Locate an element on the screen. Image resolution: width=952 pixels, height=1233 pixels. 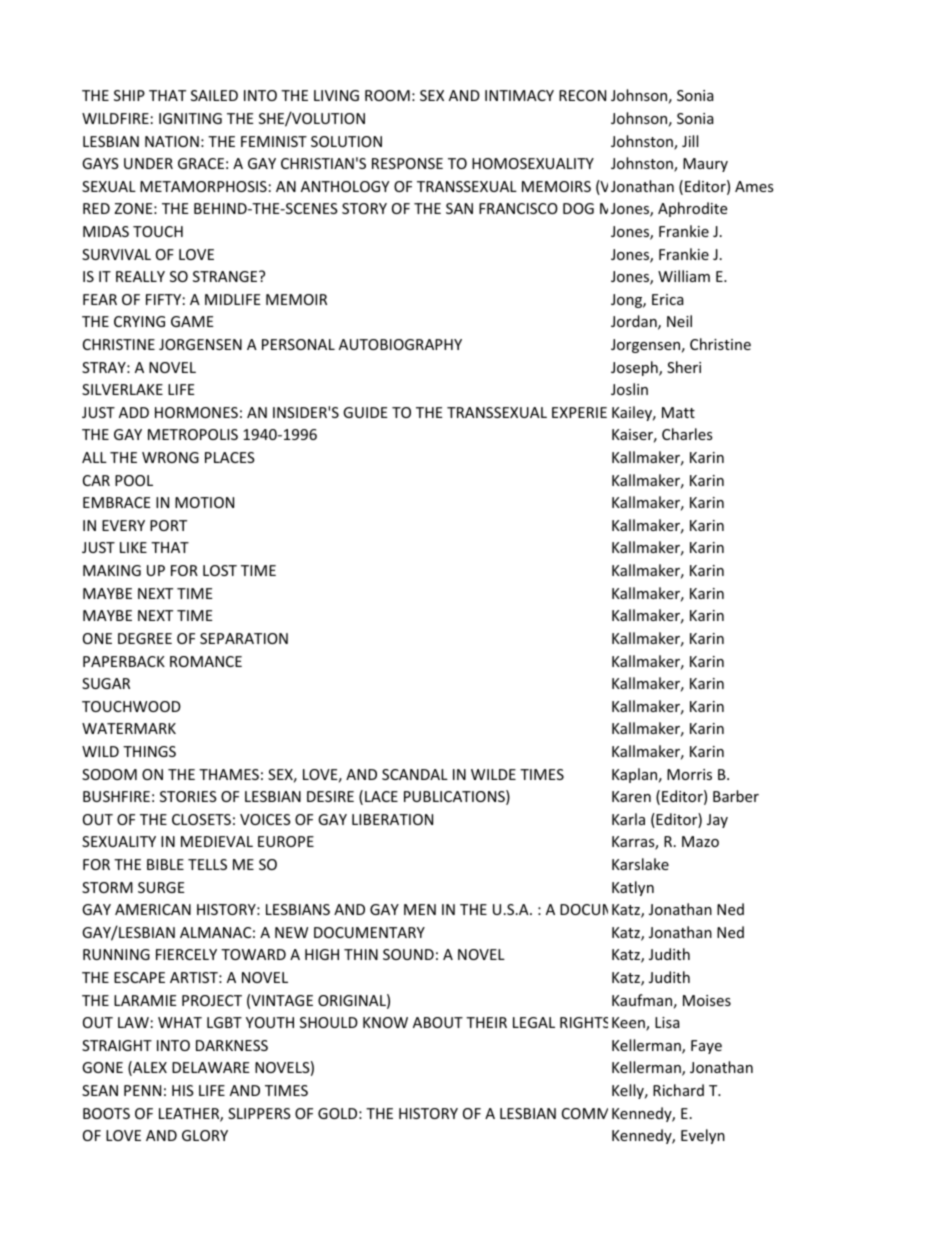
RESPONSE is located at coordinates (407, 163).
